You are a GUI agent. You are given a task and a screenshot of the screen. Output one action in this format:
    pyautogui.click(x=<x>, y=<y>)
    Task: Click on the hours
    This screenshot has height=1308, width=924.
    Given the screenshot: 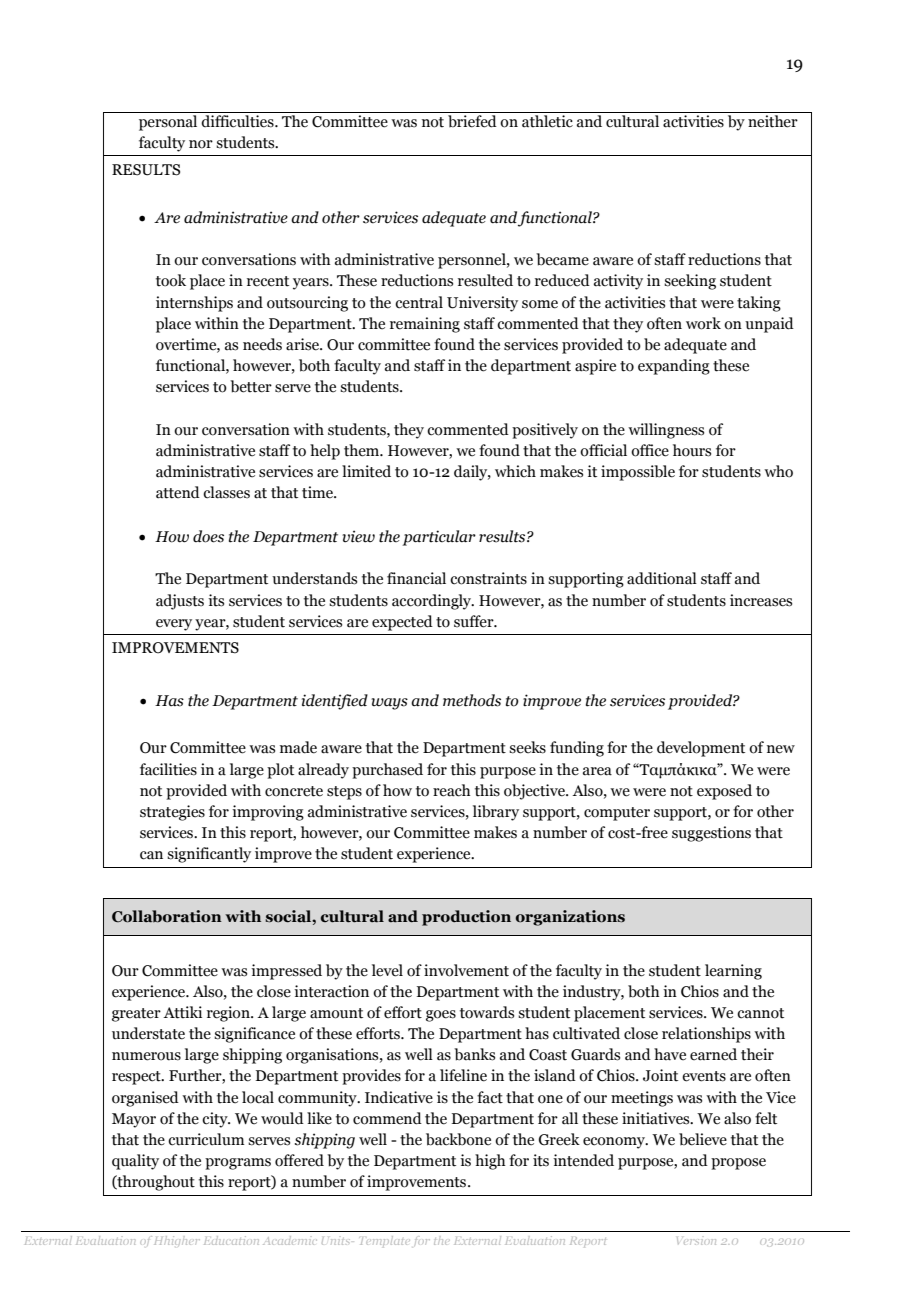 What is the action you would take?
    pyautogui.click(x=692, y=450)
